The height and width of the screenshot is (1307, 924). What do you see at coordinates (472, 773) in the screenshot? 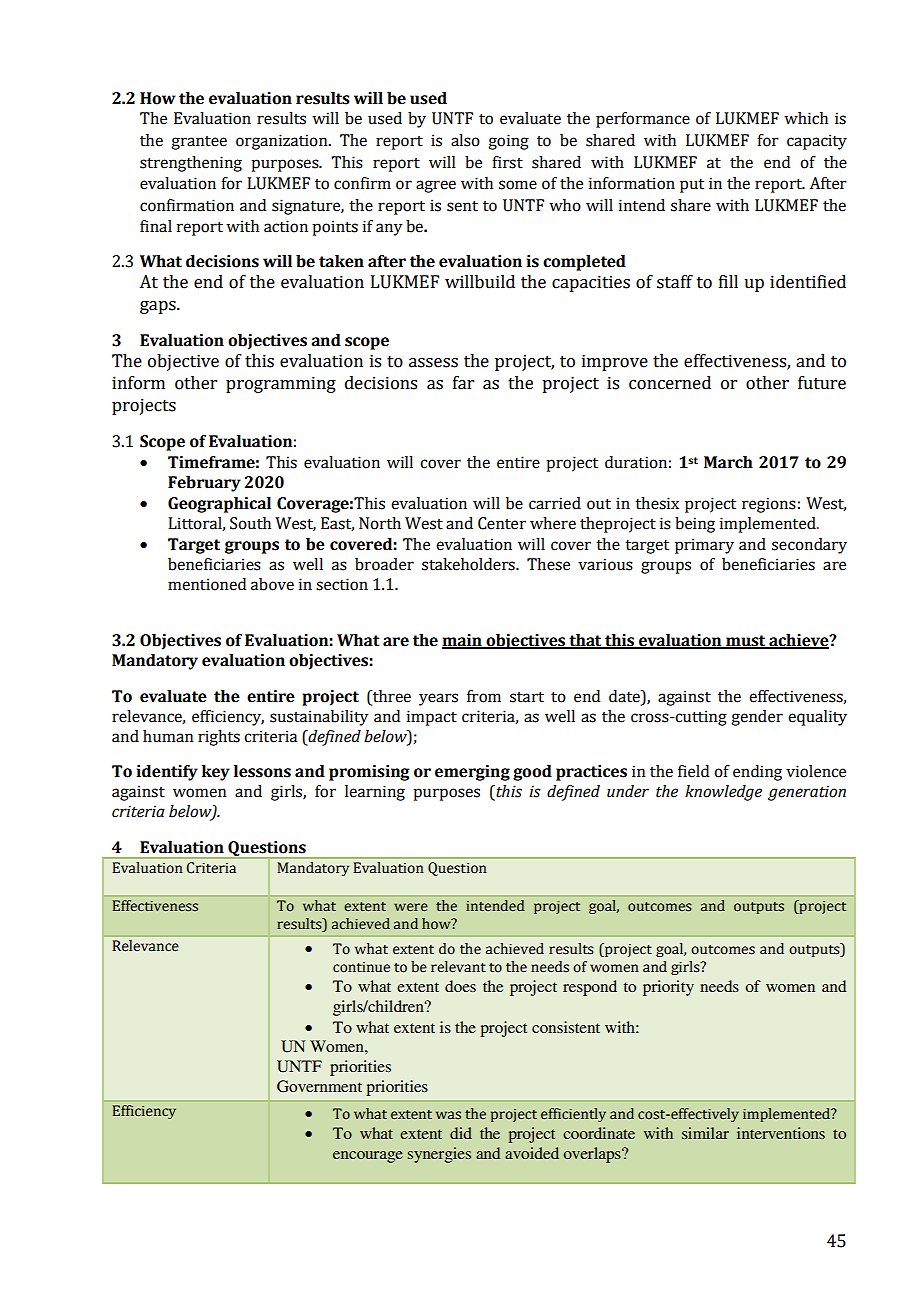
I see `emerging` at bounding box center [472, 773].
